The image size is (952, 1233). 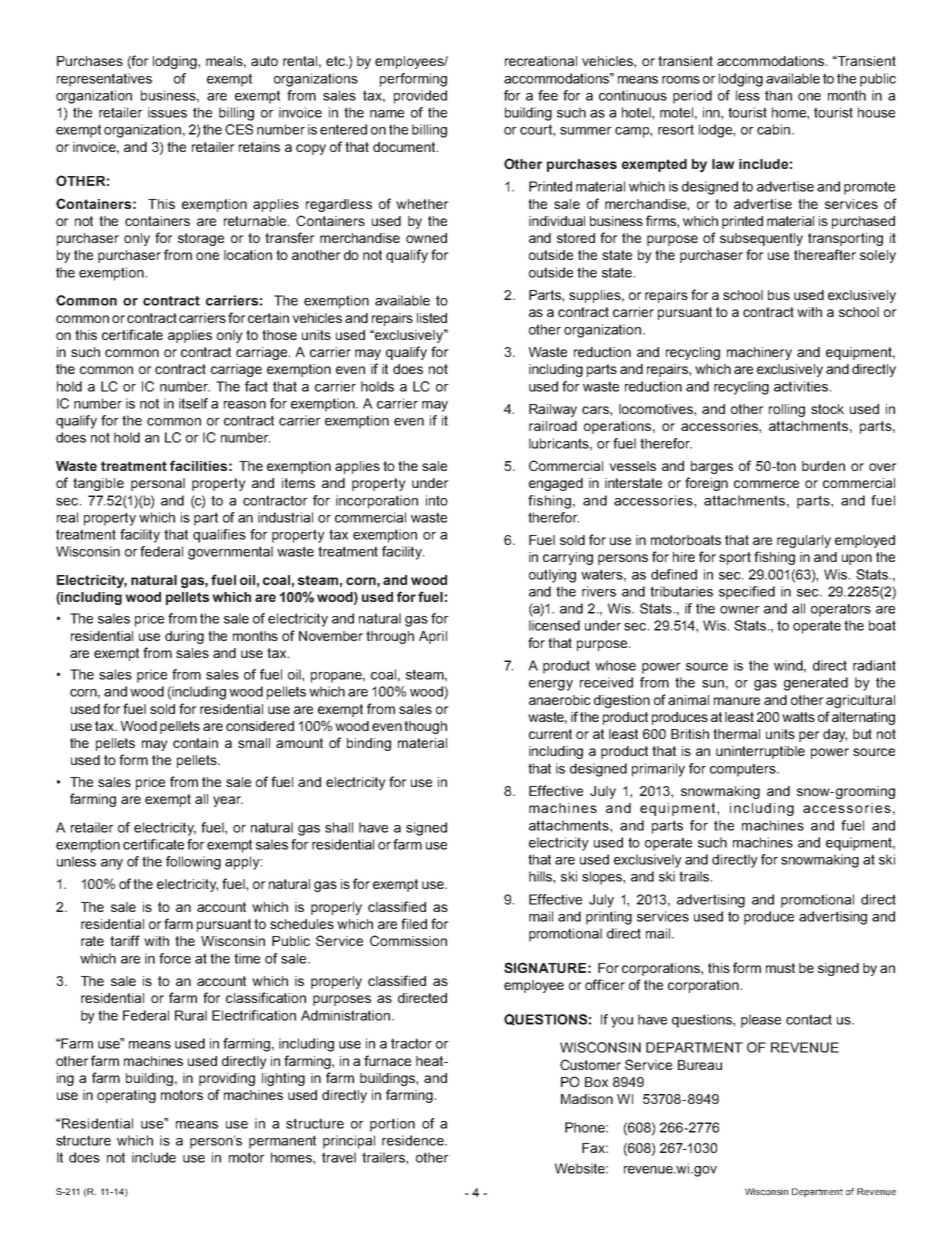 I want to click on provided, so click(x=420, y=97).
